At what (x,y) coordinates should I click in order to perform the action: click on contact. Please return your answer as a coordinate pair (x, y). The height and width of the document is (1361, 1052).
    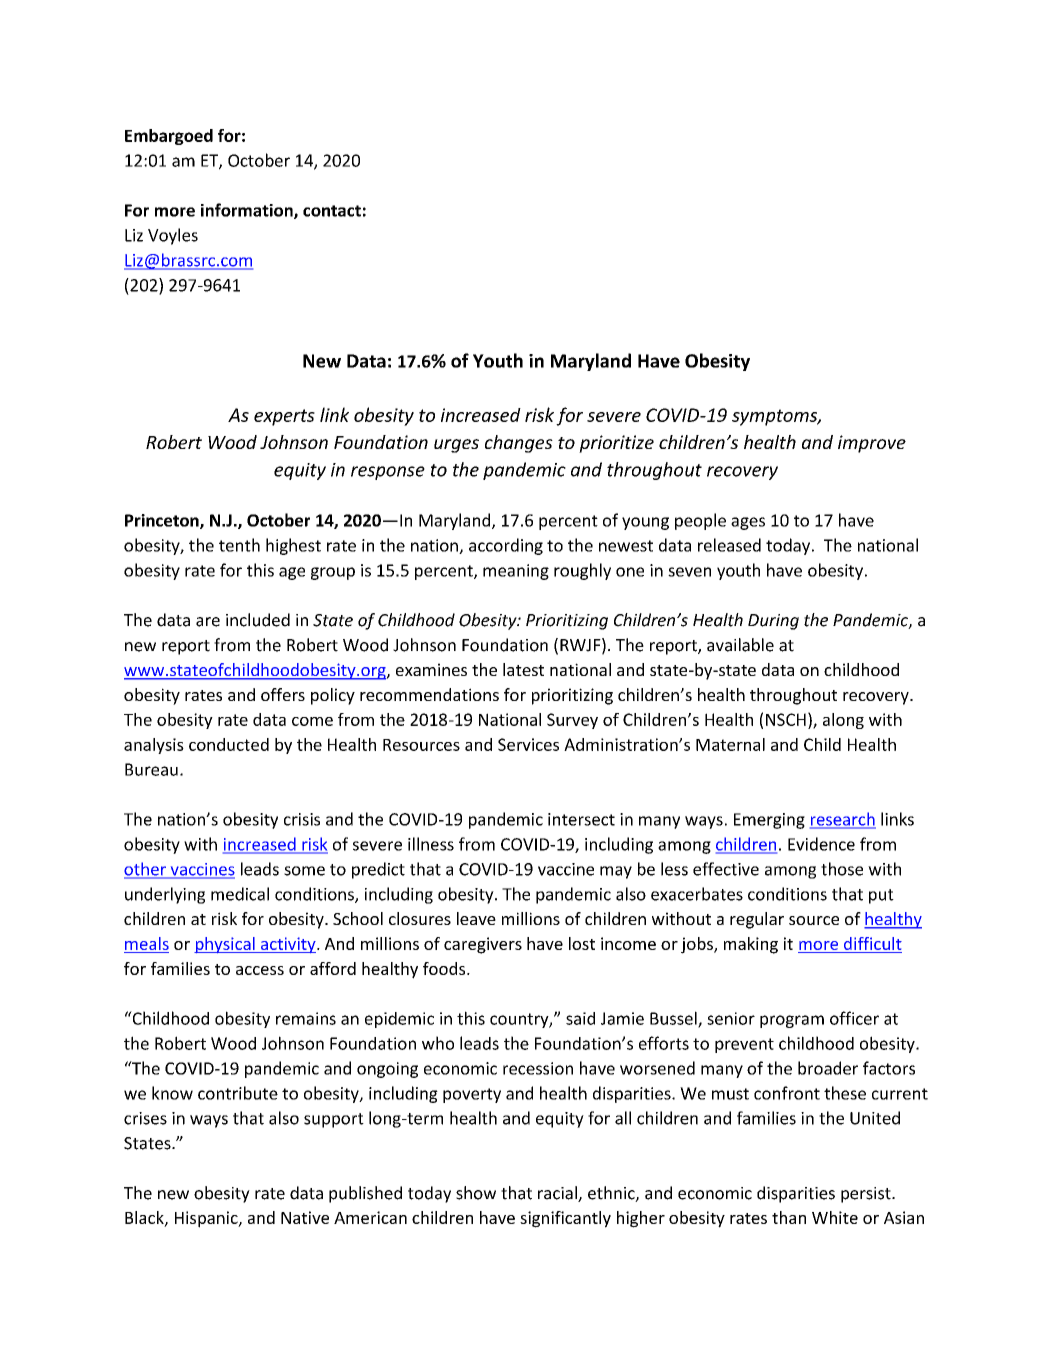
    Looking at the image, I should click on (332, 211).
